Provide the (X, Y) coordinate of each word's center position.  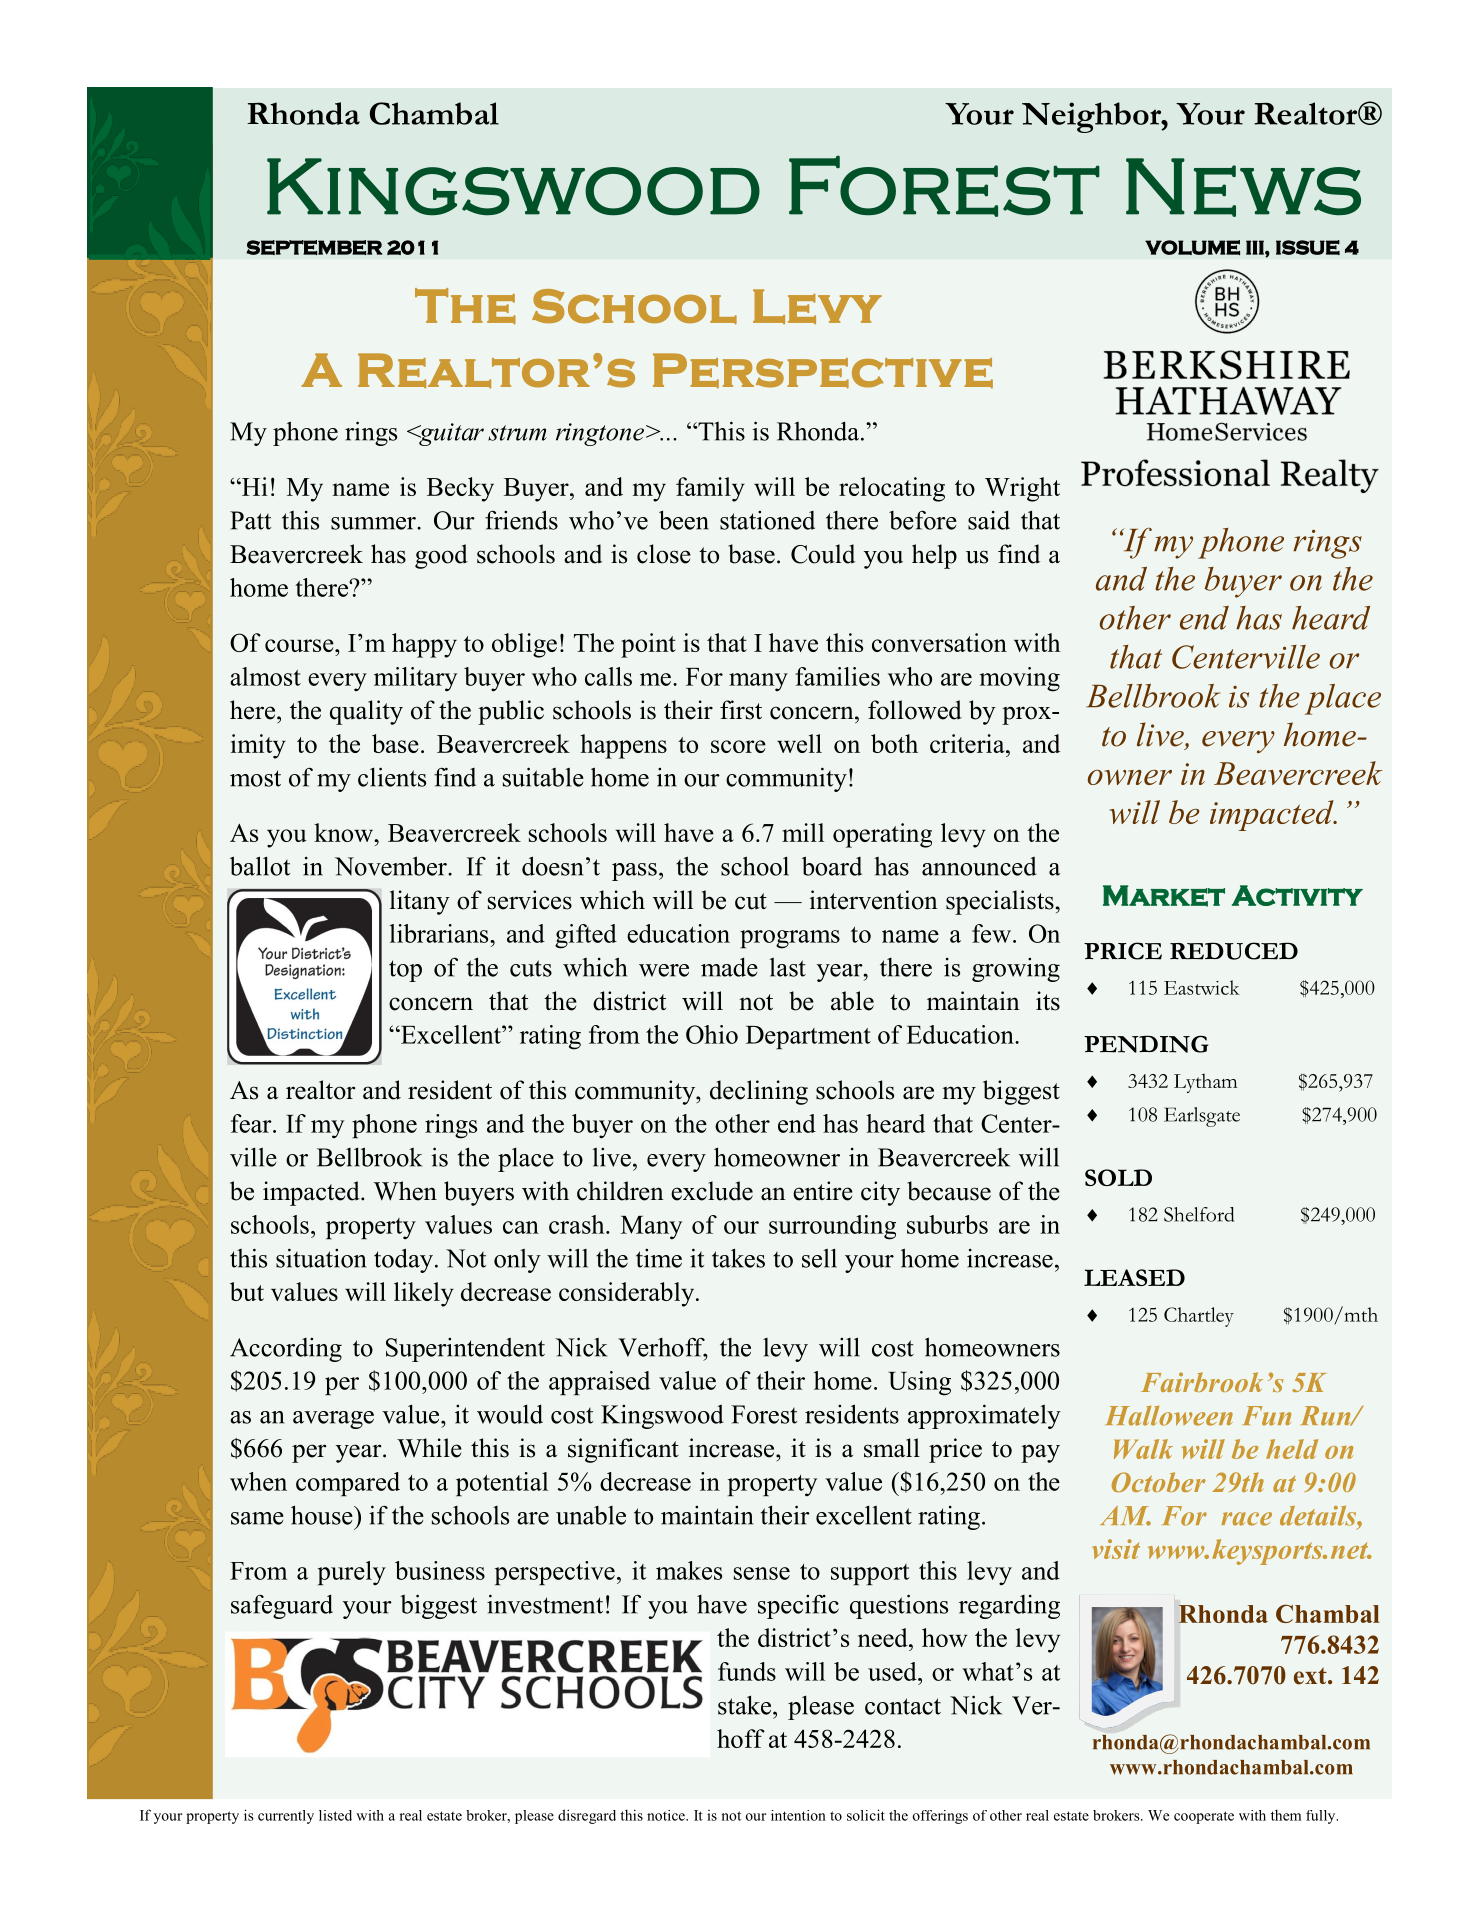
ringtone (600, 434)
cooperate (1204, 1817)
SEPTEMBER (314, 247)
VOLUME (1192, 247)
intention (798, 1815)
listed (335, 1815)
